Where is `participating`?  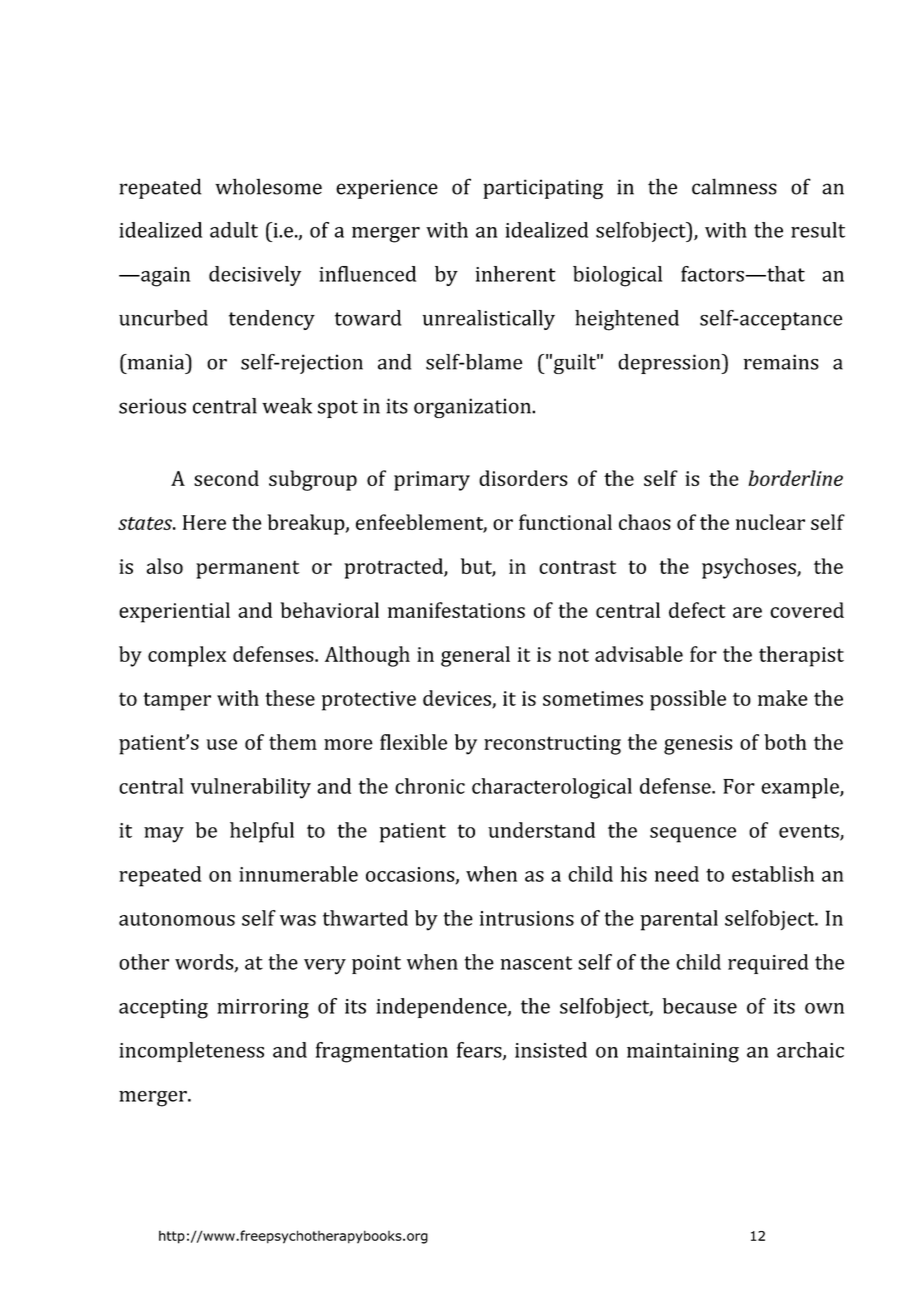 participating is located at coordinates (543, 189).
